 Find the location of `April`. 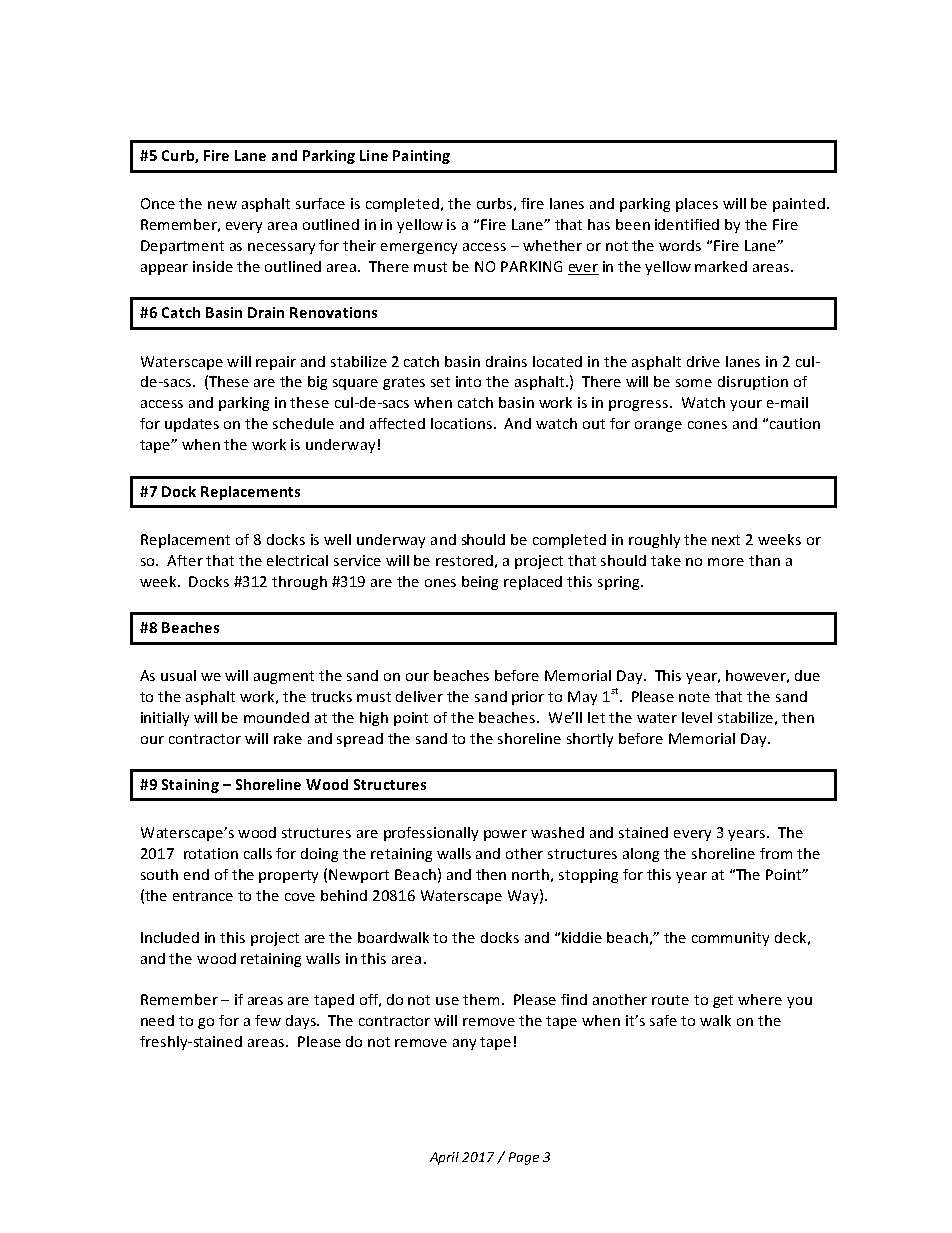

April is located at coordinates (444, 1158).
